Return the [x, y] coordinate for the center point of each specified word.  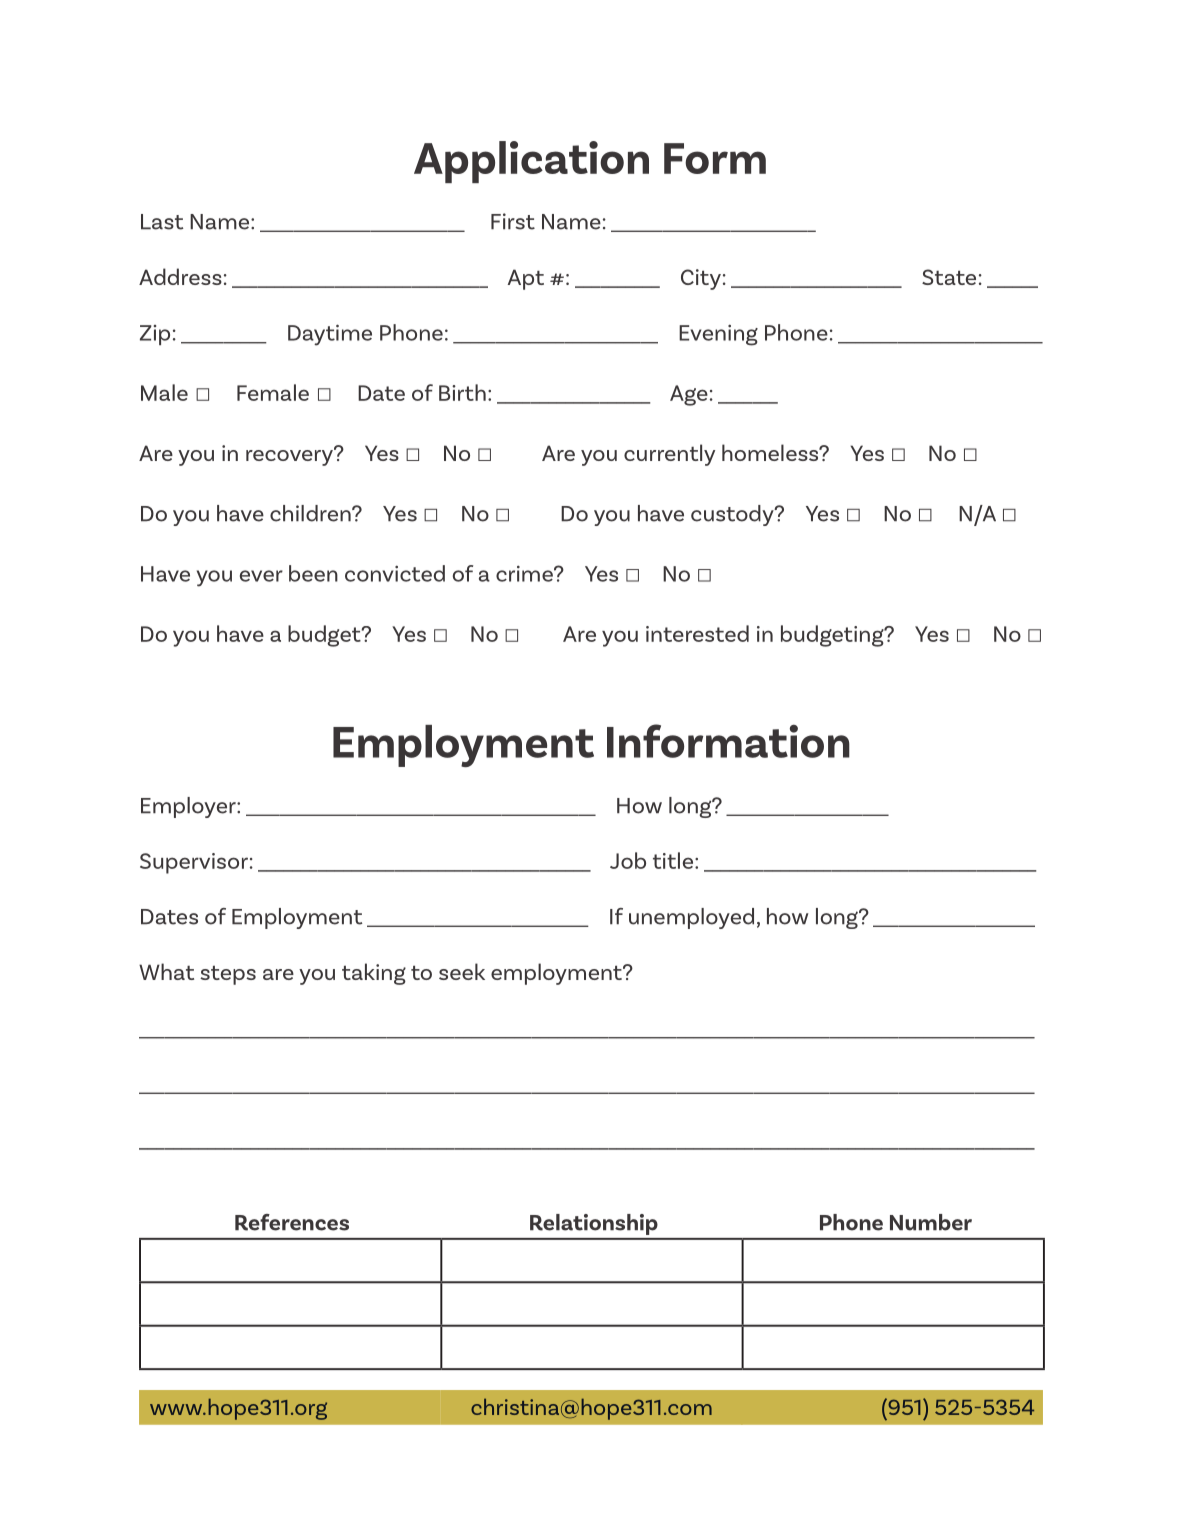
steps [228, 975]
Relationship [594, 1224]
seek [462, 971]
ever [261, 576]
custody [733, 515]
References [292, 1222]
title [674, 860]
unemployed [691, 918]
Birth [462, 392]
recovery [290, 456]
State [949, 277]
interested [697, 633]
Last [162, 222]
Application [531, 162]
